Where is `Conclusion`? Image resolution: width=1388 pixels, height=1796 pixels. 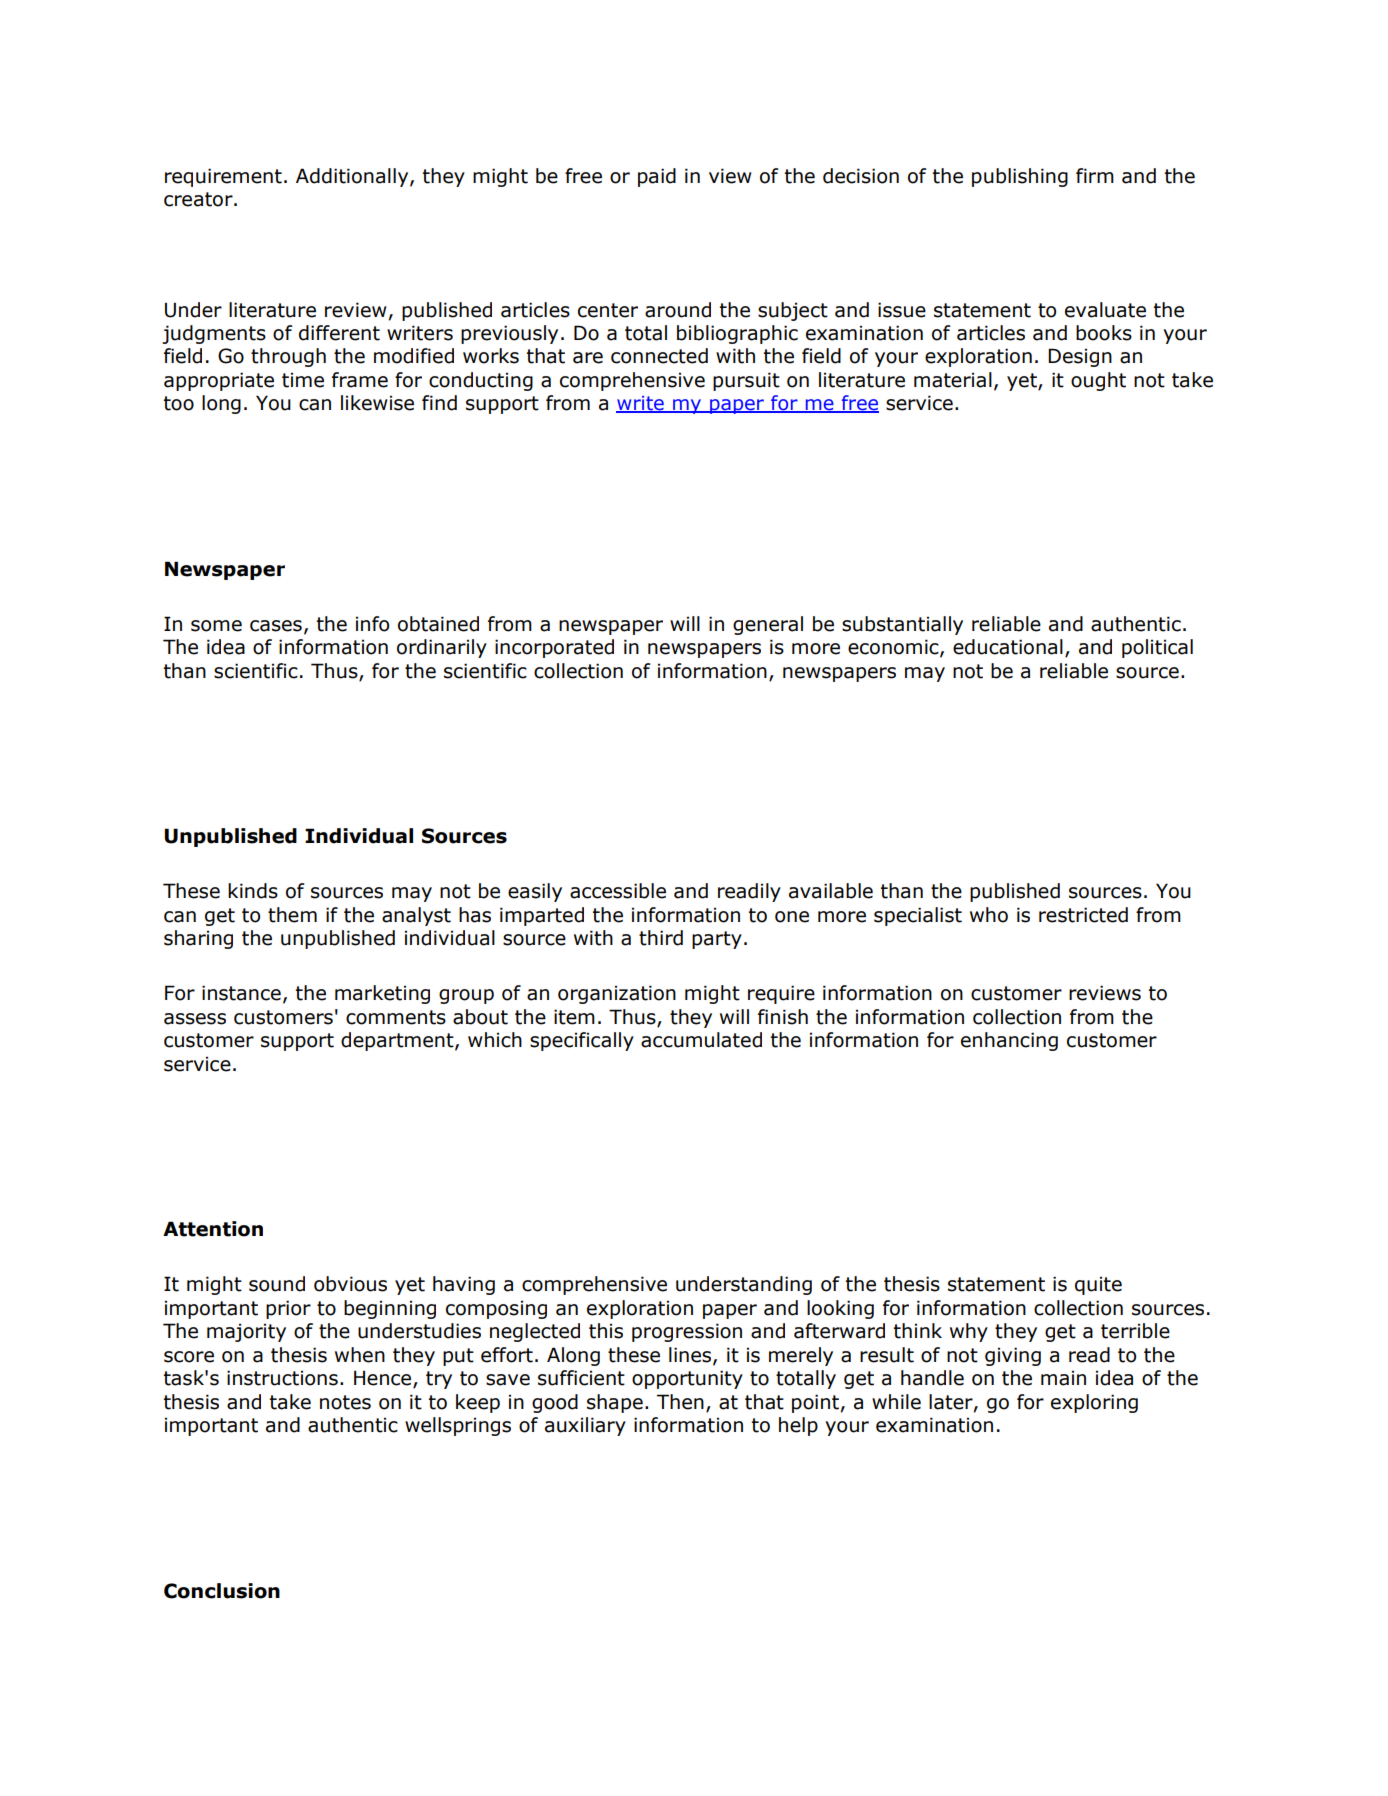 Conclusion is located at coordinates (222, 1591).
